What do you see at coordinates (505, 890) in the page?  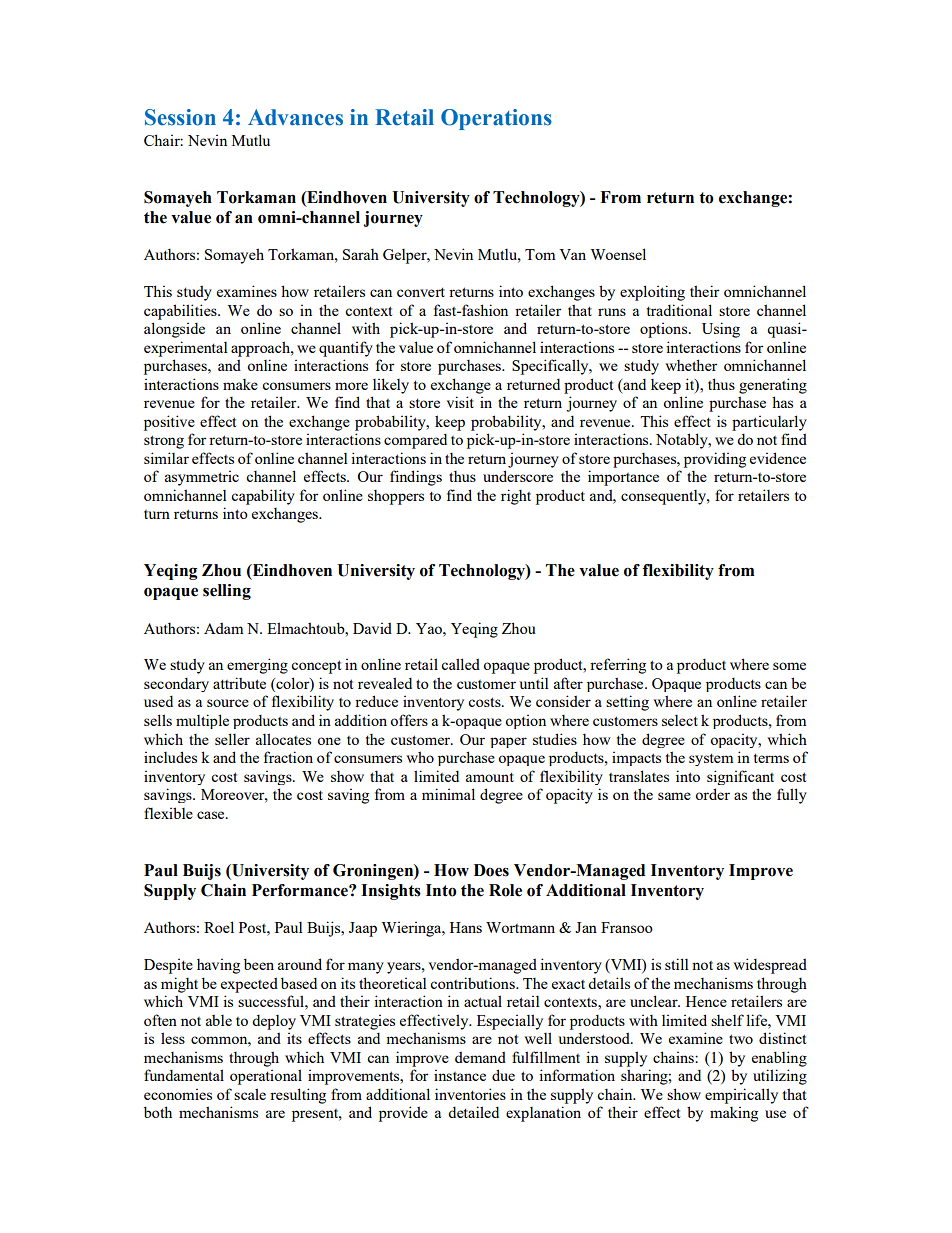 I see `Role` at bounding box center [505, 890].
